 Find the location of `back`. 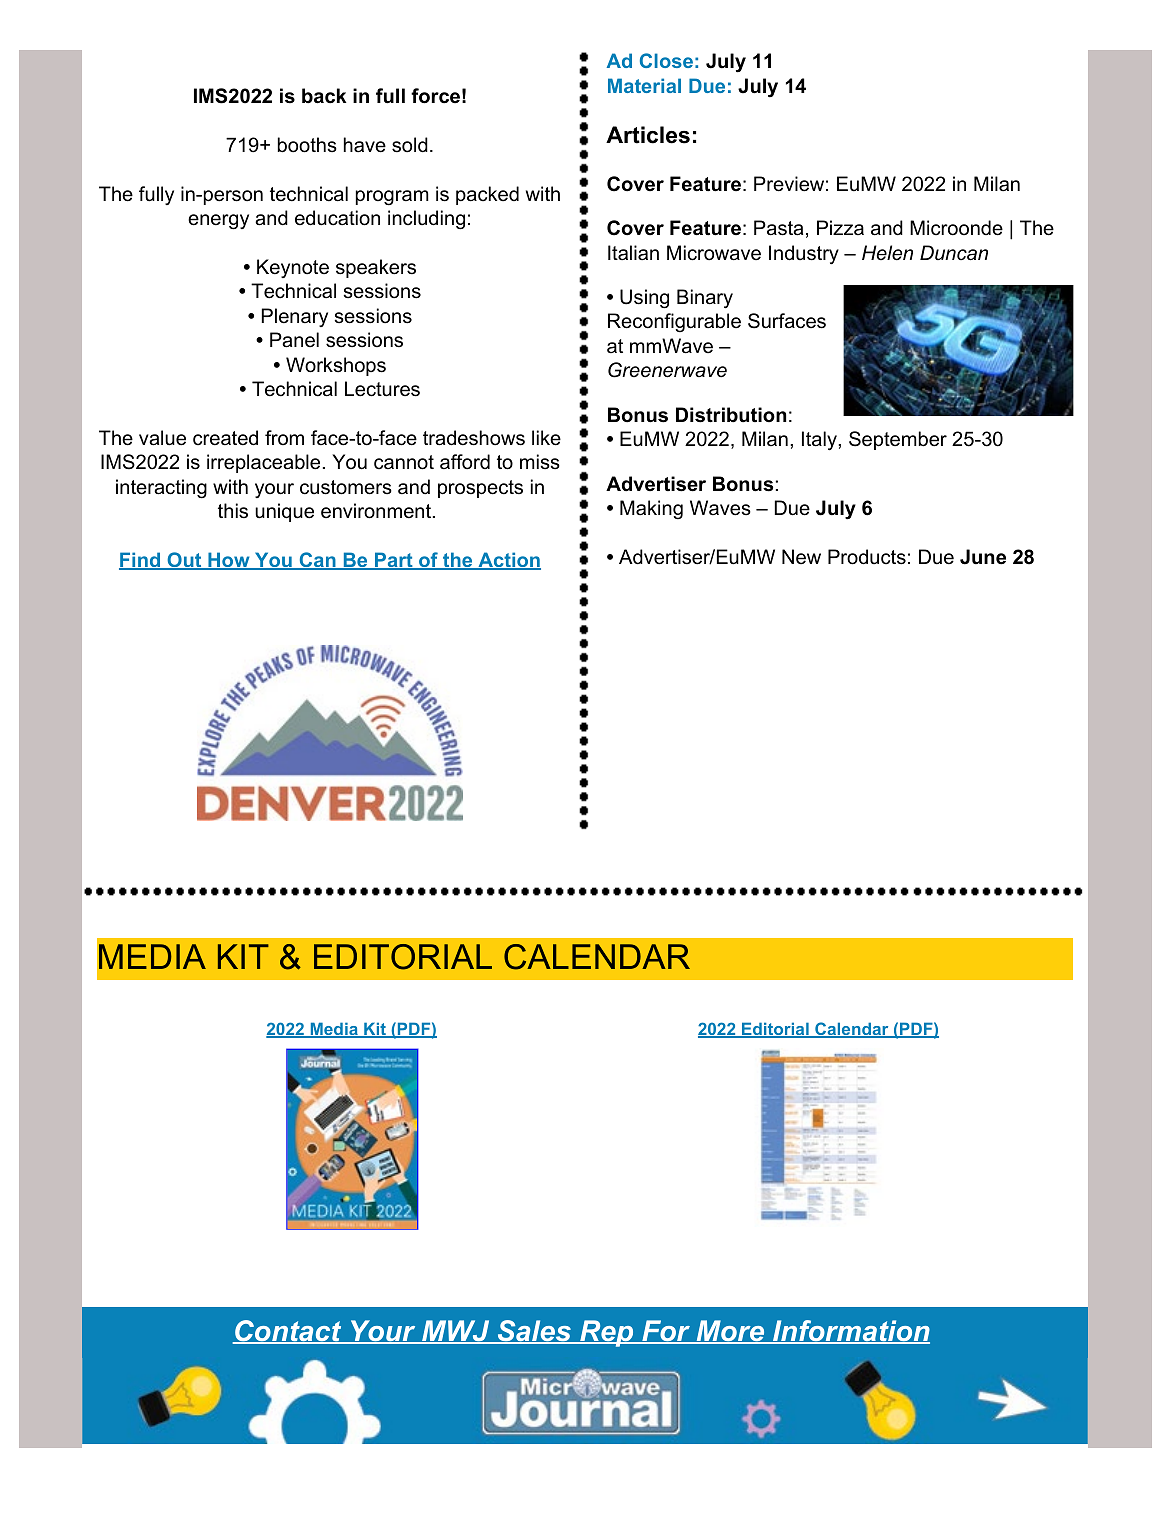

back is located at coordinates (324, 96).
